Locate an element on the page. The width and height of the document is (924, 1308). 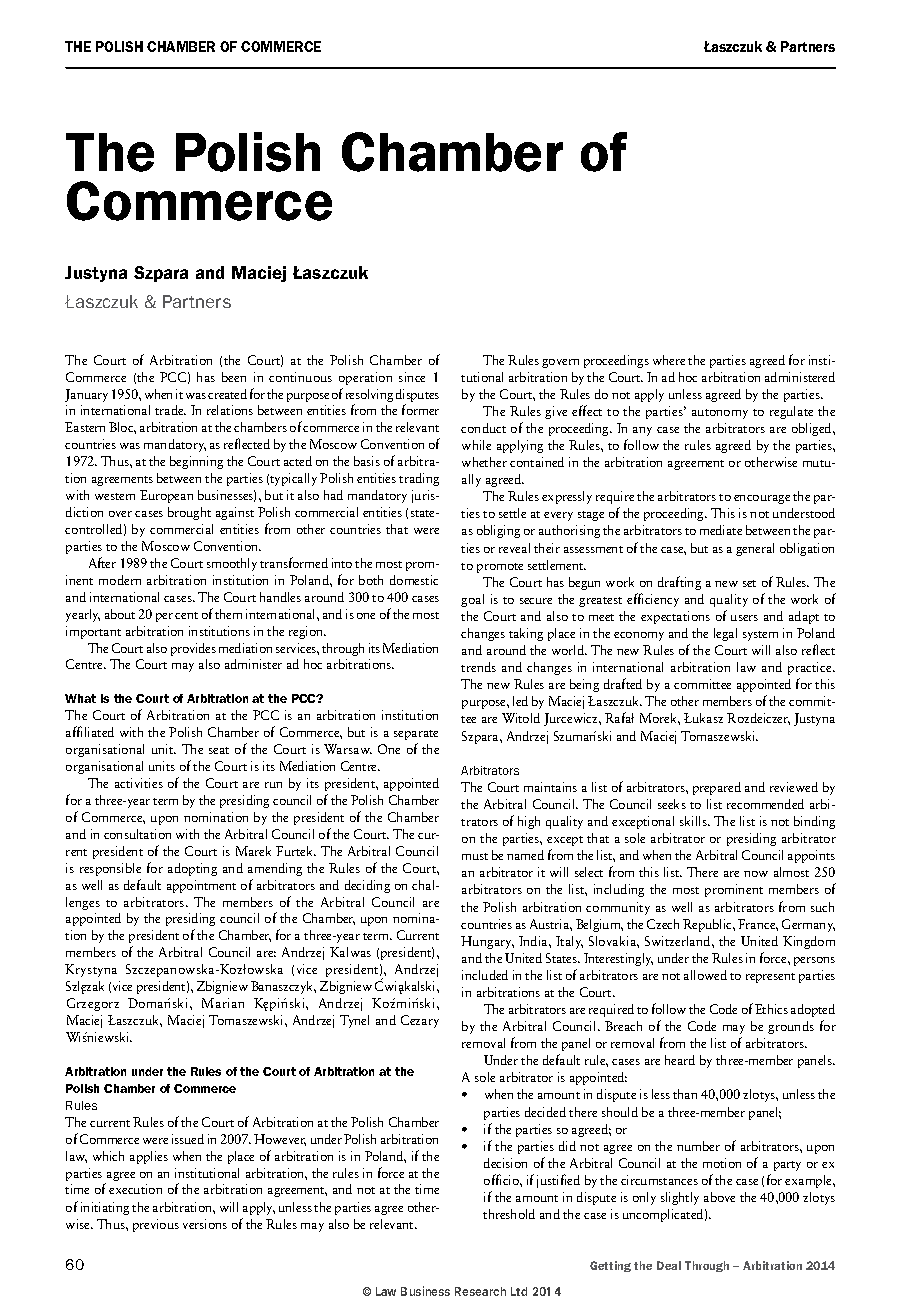
trade is located at coordinates (170, 410).
